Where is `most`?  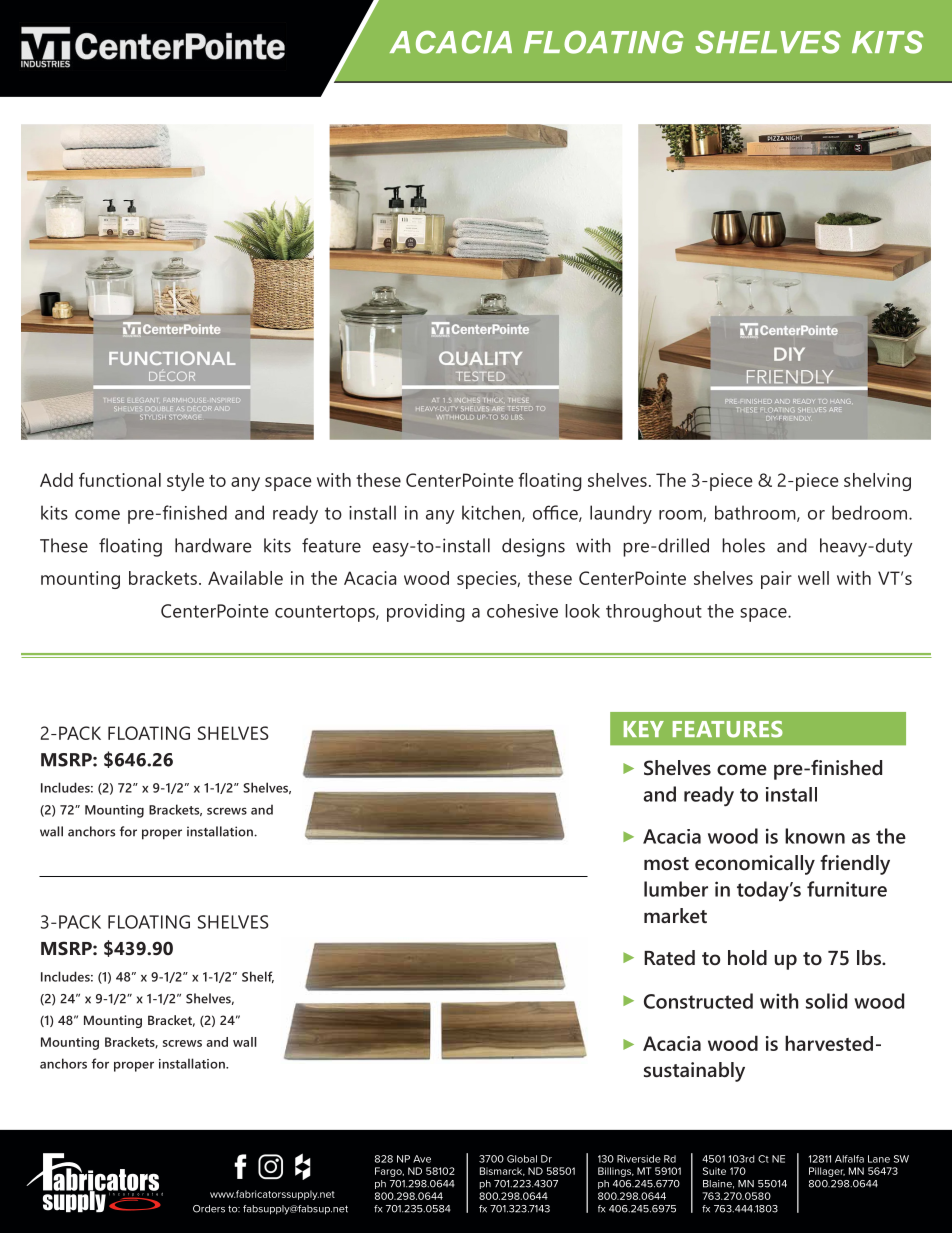
most is located at coordinates (666, 863).
